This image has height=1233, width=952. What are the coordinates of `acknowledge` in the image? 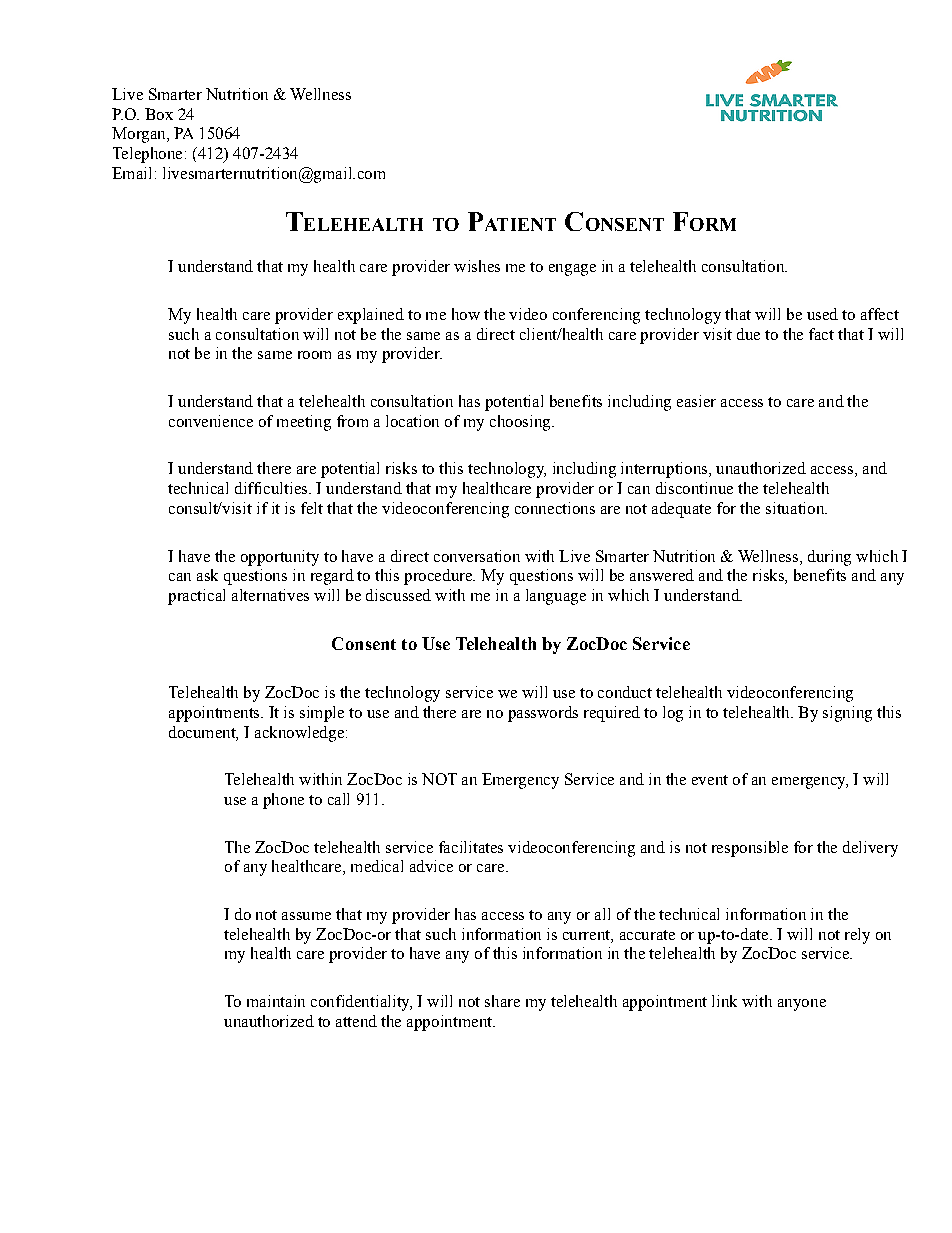 It's located at (299, 734).
